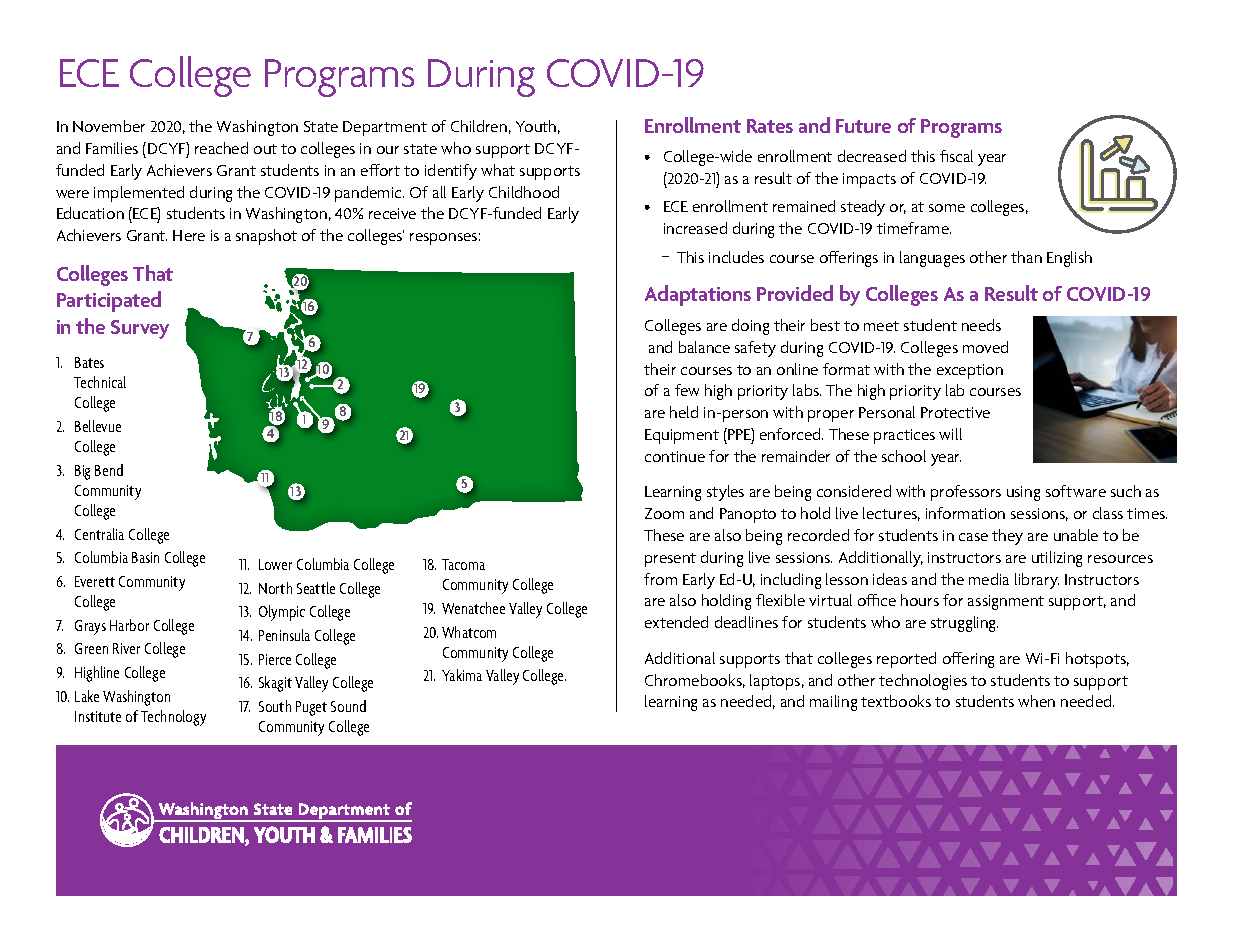  I want to click on Protective, so click(955, 412).
